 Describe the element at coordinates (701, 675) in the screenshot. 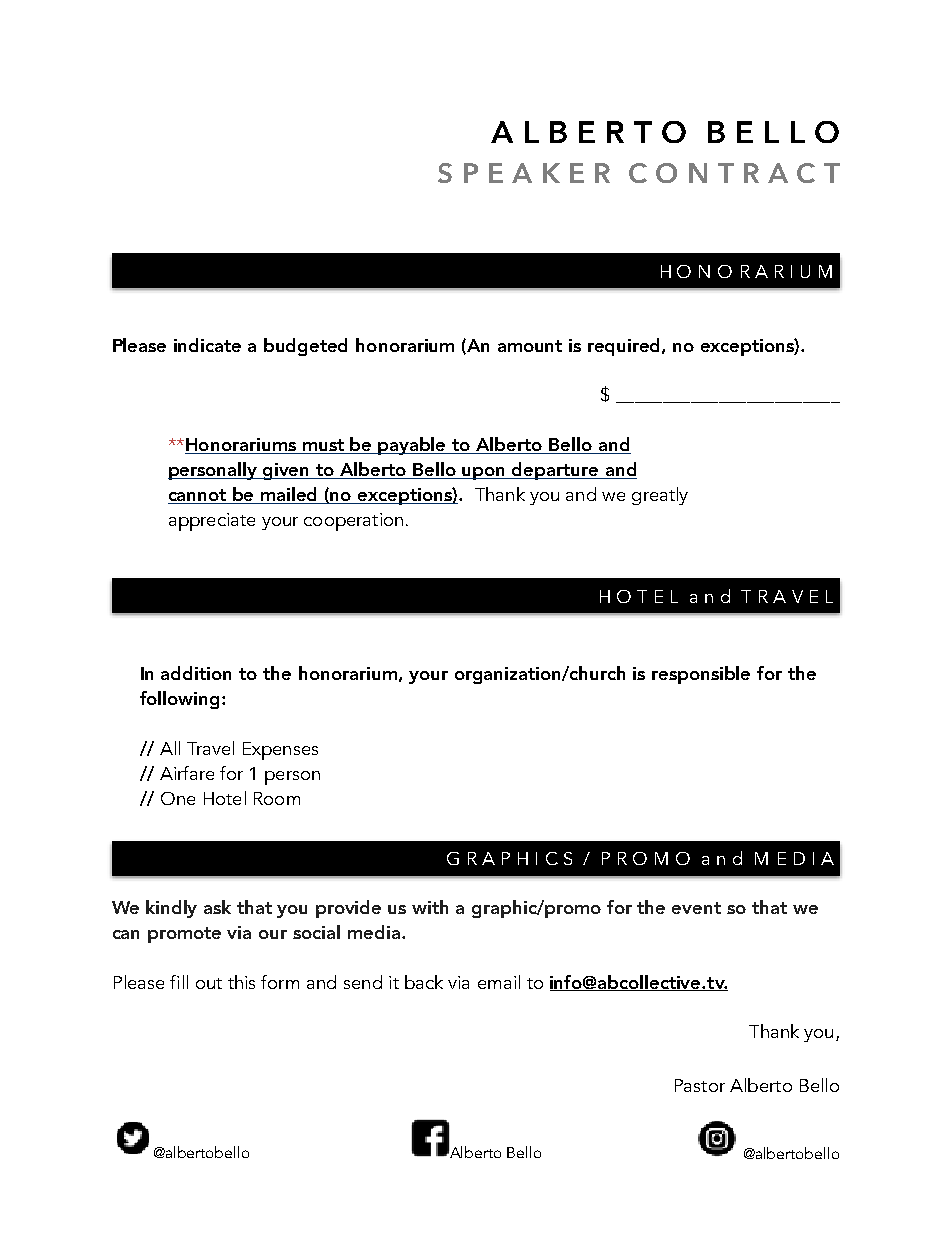

I see `responsible` at that location.
